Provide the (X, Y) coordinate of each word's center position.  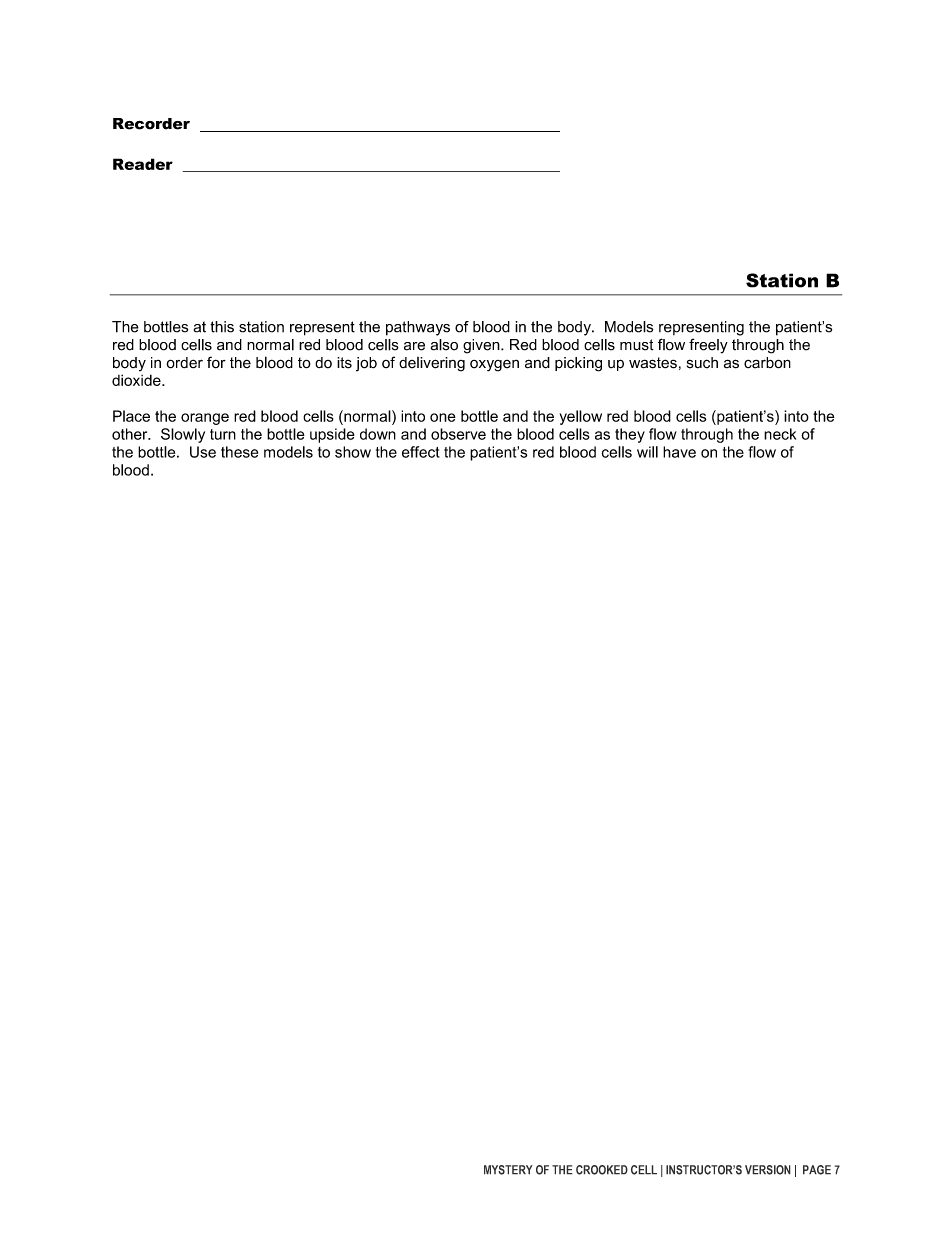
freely (708, 346)
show (353, 452)
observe (458, 434)
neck (780, 434)
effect (421, 452)
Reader (143, 164)
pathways (418, 328)
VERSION (768, 1170)
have (679, 452)
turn (223, 434)
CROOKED (602, 1170)
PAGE (817, 1170)
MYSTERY (508, 1170)
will (647, 452)
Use (203, 452)
